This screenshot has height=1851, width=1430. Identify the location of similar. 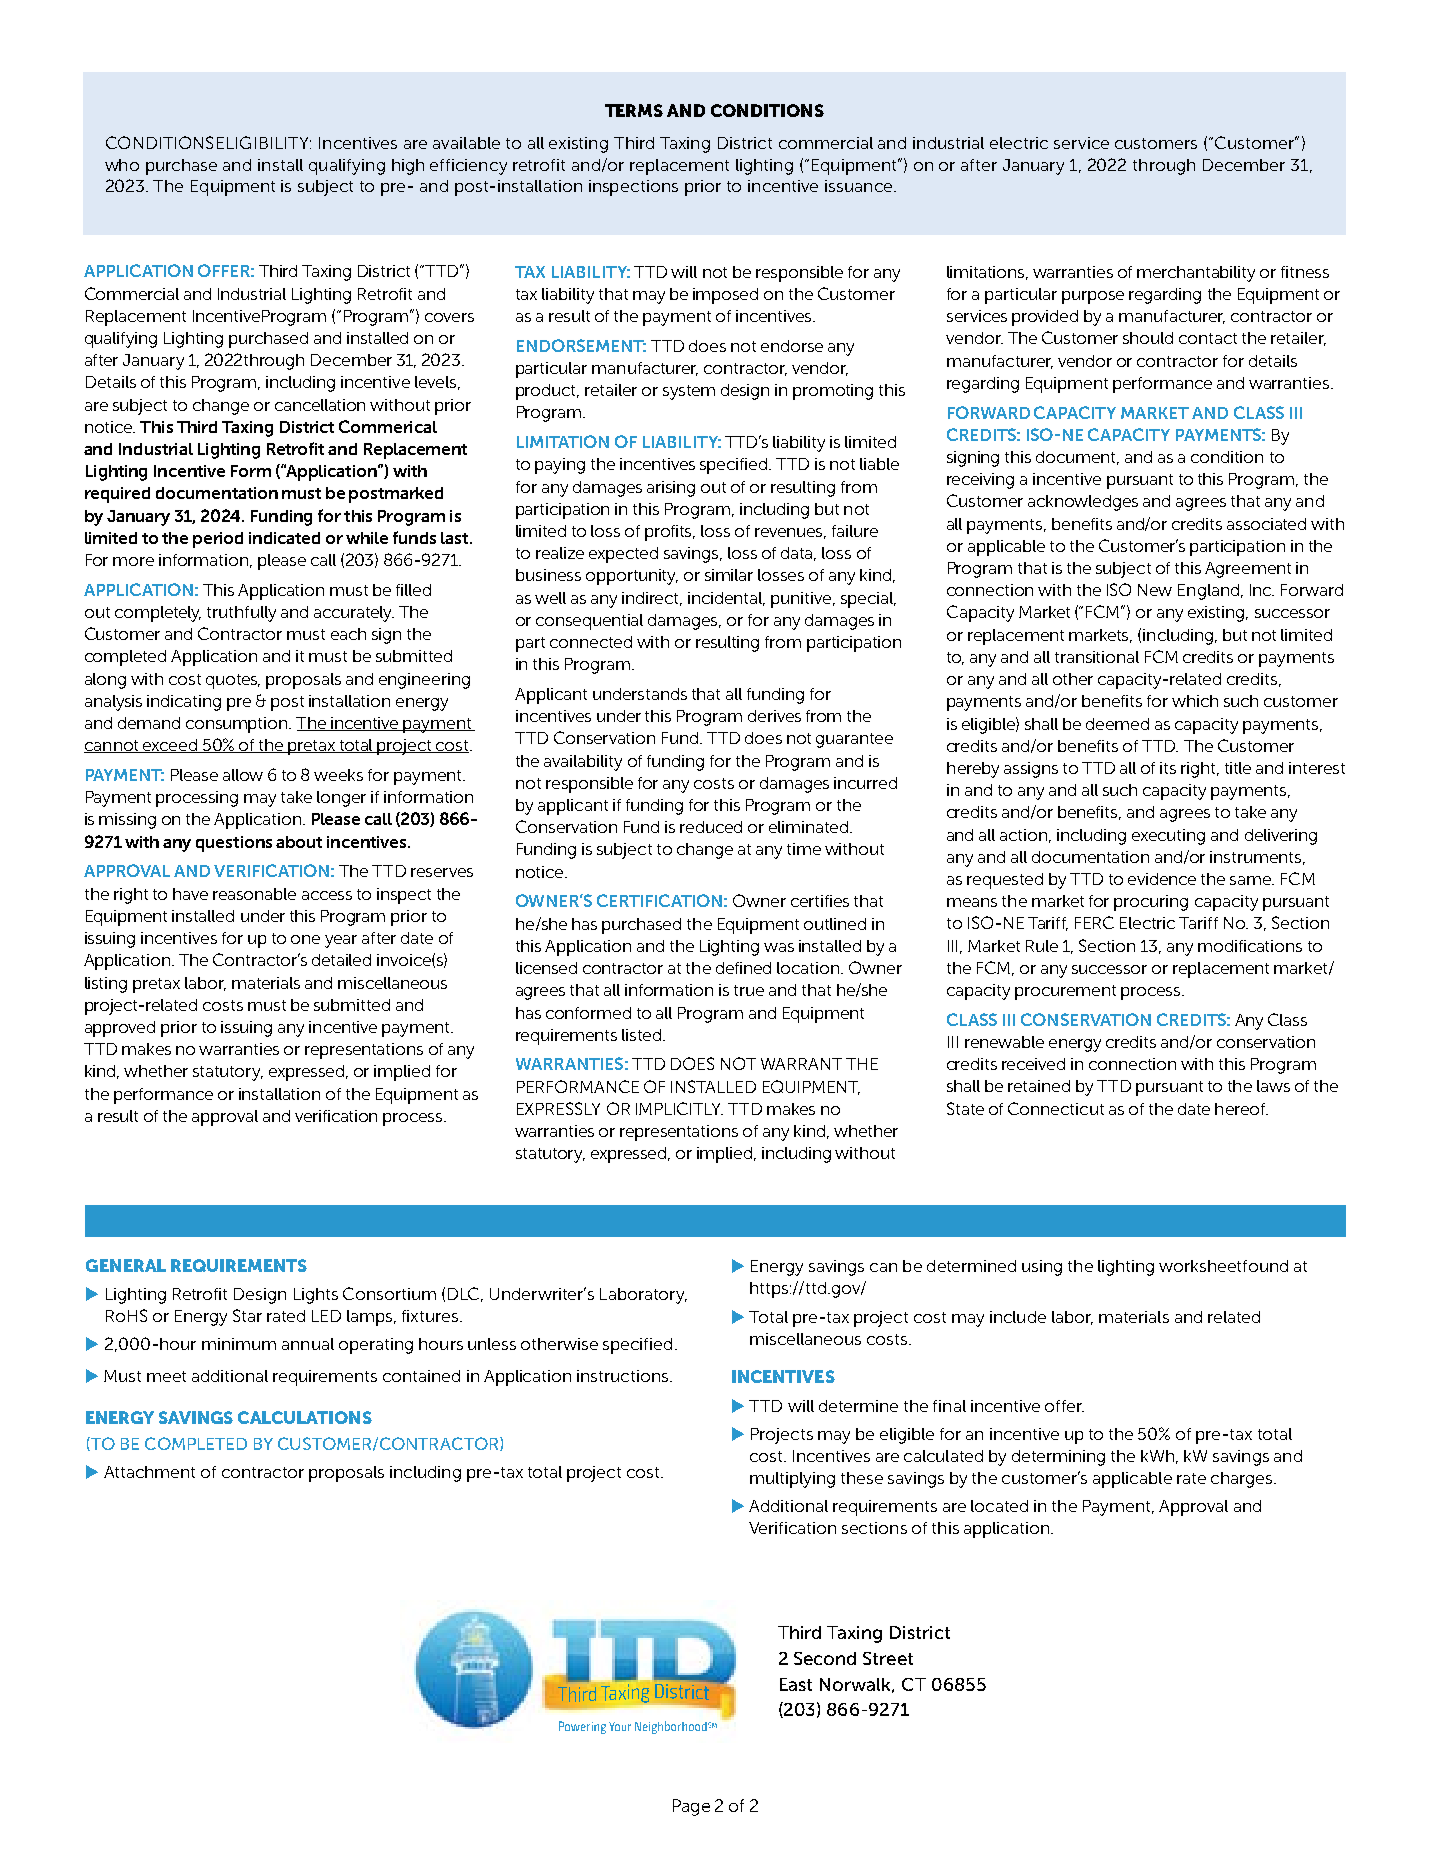
(729, 575).
